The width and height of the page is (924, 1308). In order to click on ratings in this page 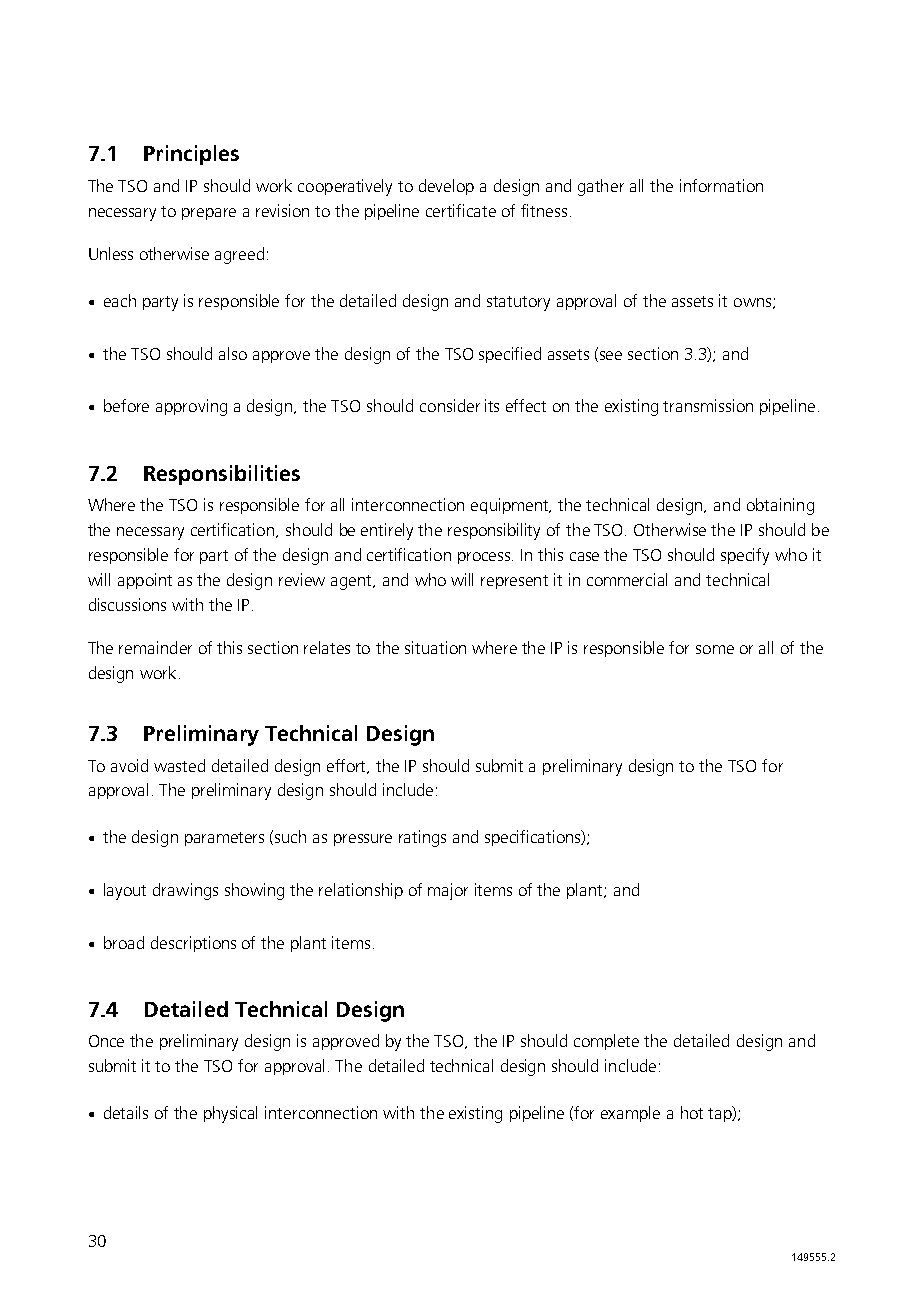, I will do `click(422, 838)`.
